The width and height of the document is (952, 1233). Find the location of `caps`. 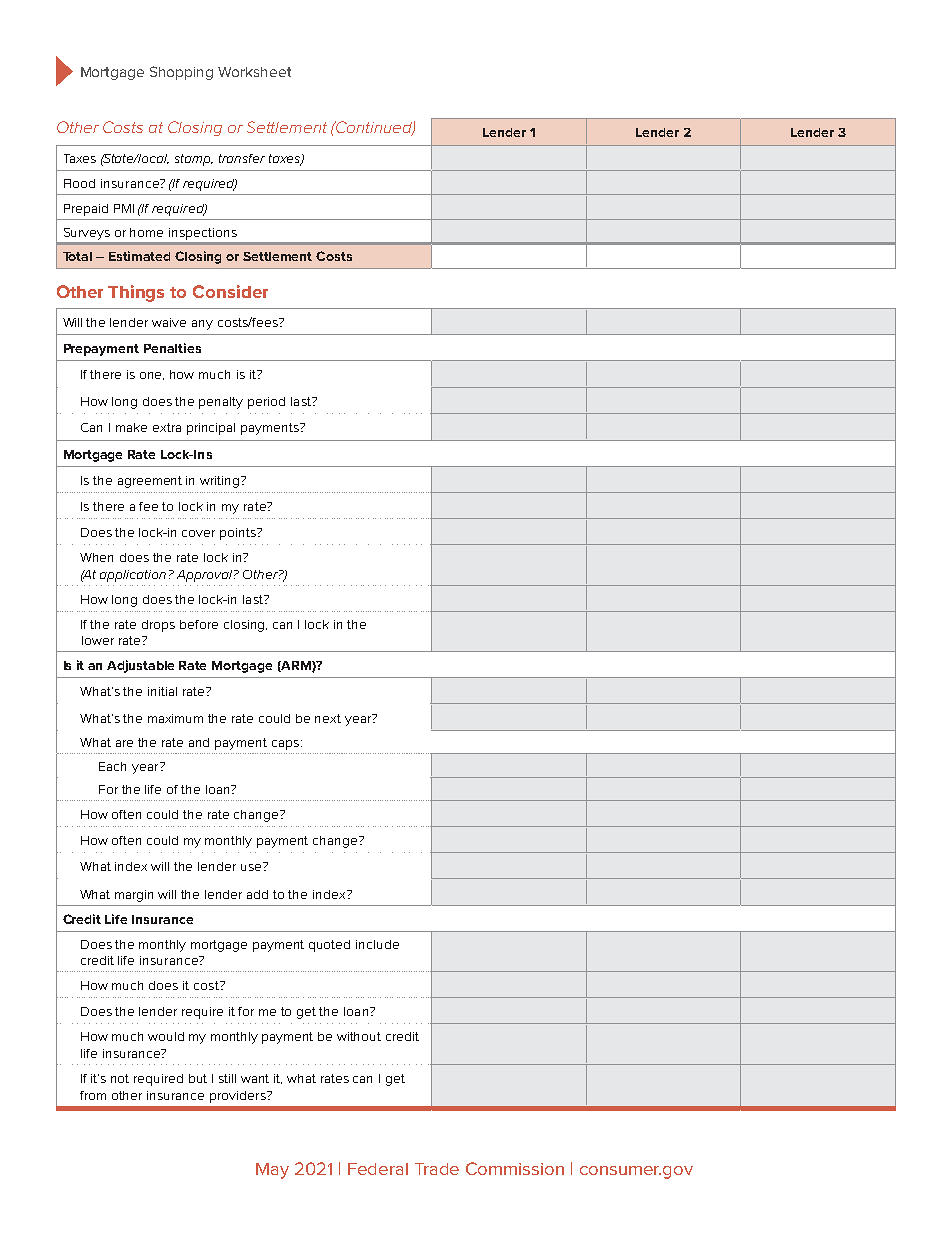

caps is located at coordinates (285, 745).
